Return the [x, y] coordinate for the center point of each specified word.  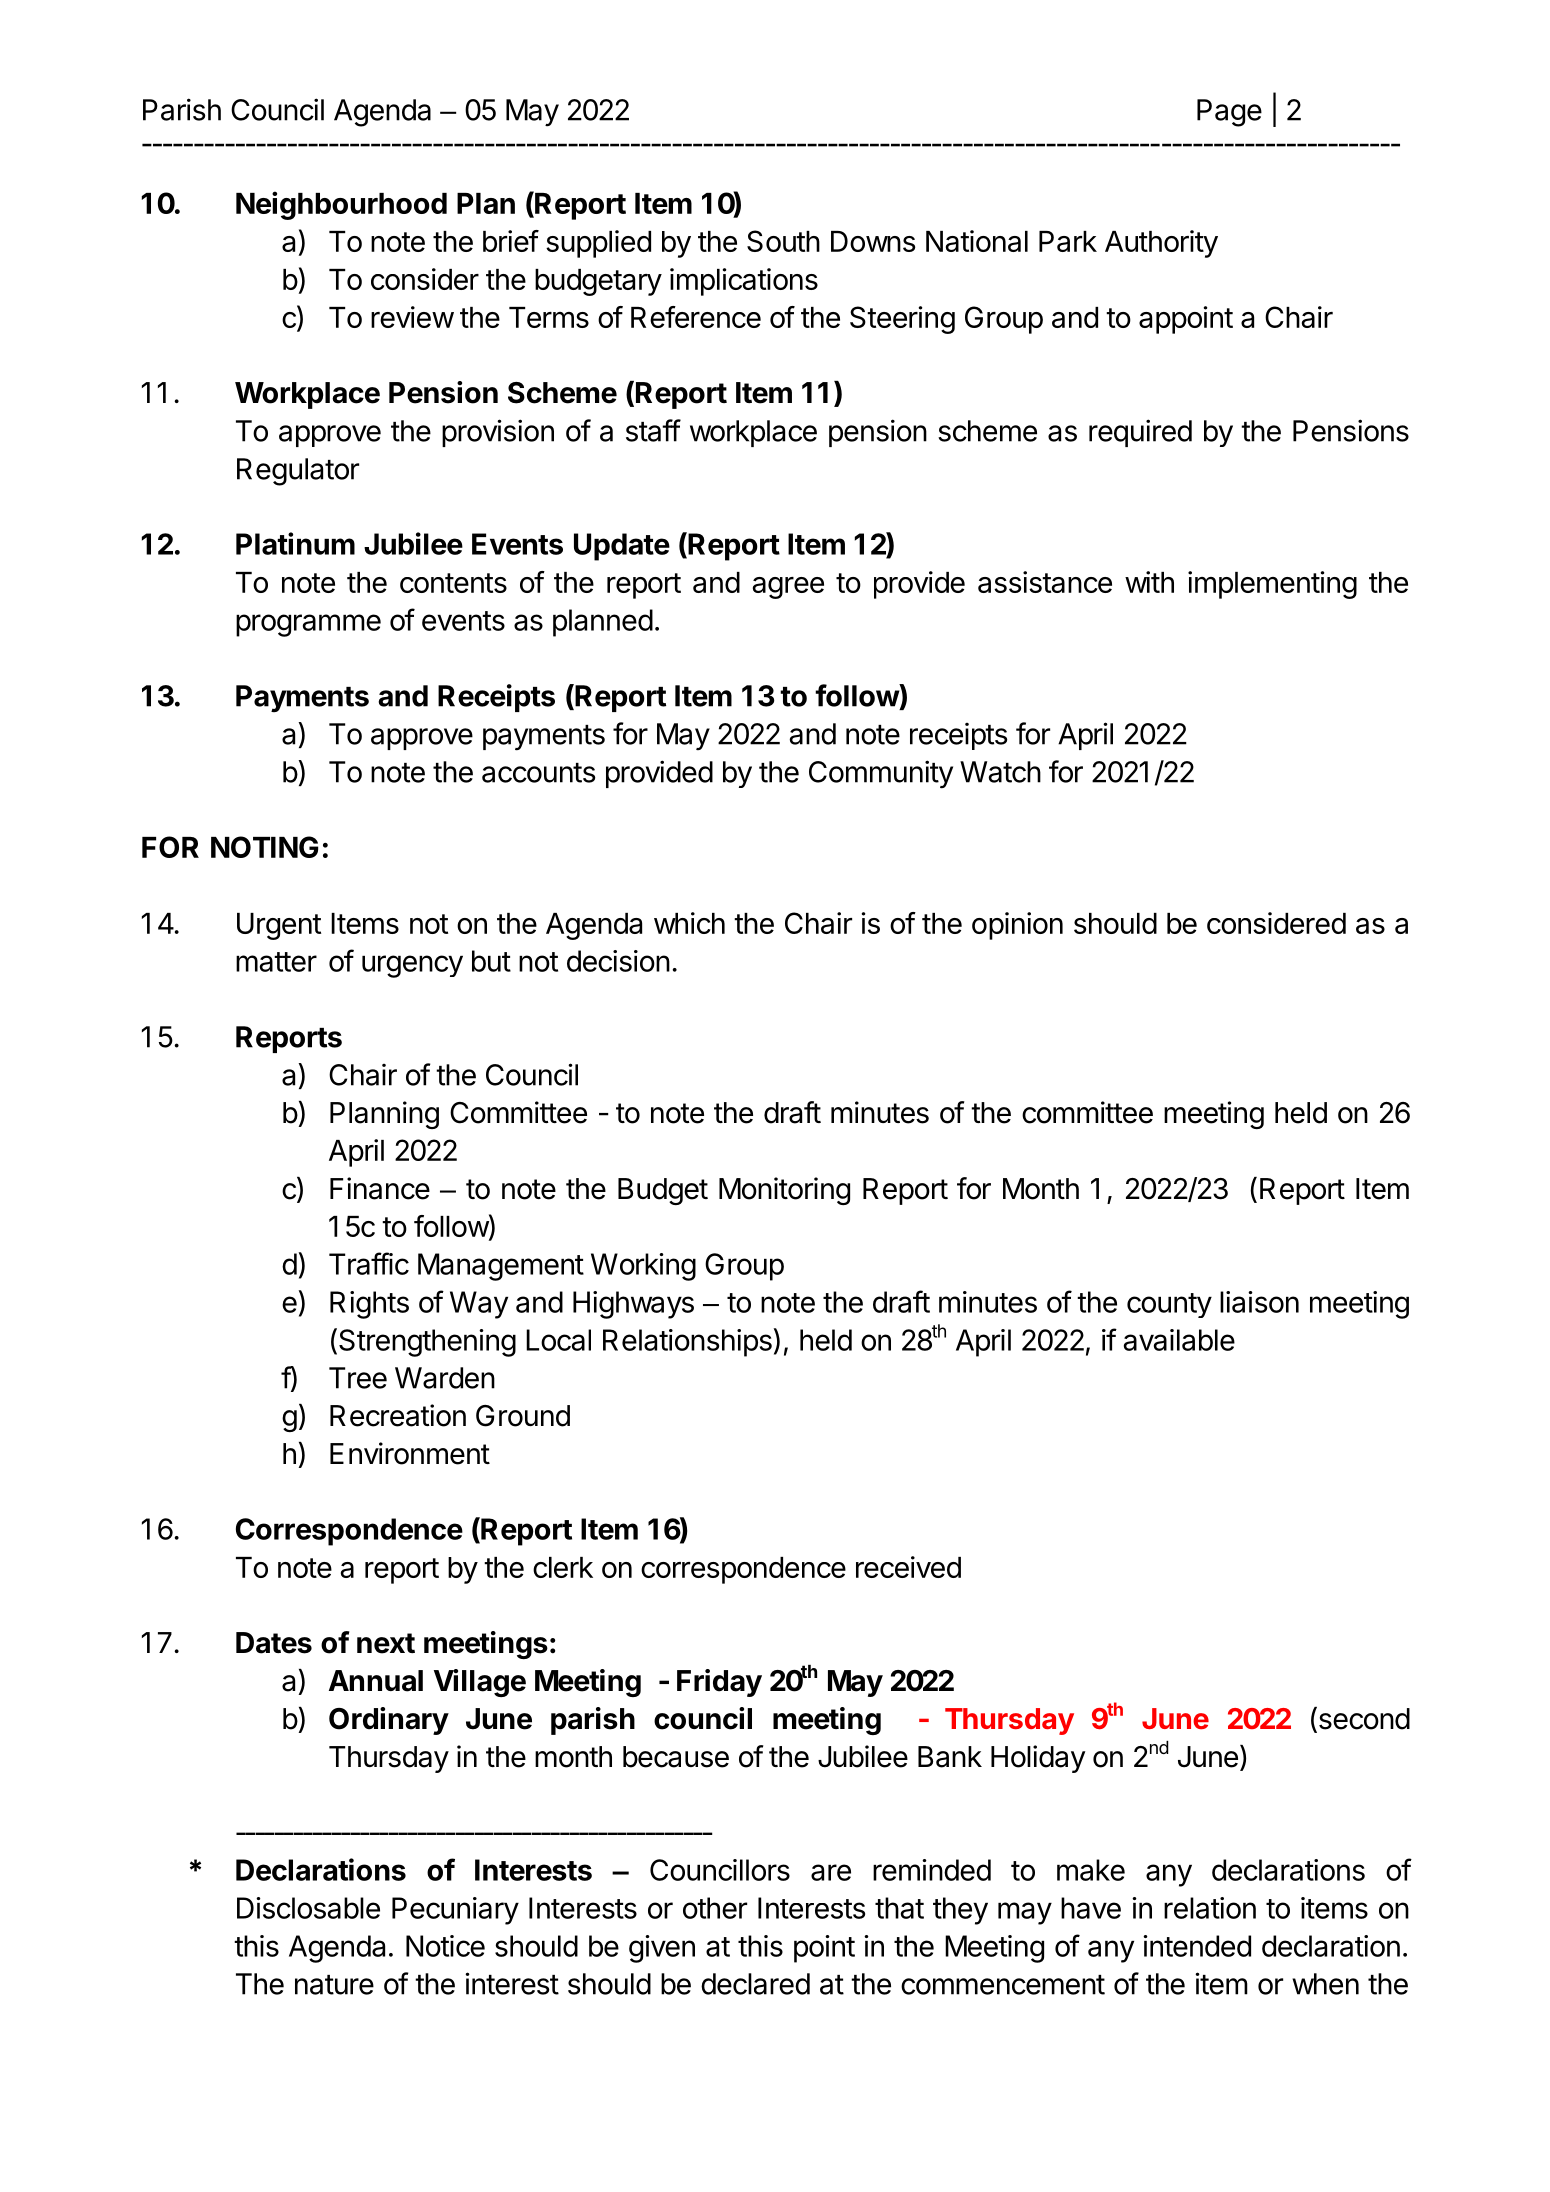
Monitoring [784, 1191]
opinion [1017, 926]
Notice [445, 1946]
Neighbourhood [341, 205]
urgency [412, 966]
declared [755, 1984]
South [783, 241]
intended [1197, 1946]
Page [1229, 113]
